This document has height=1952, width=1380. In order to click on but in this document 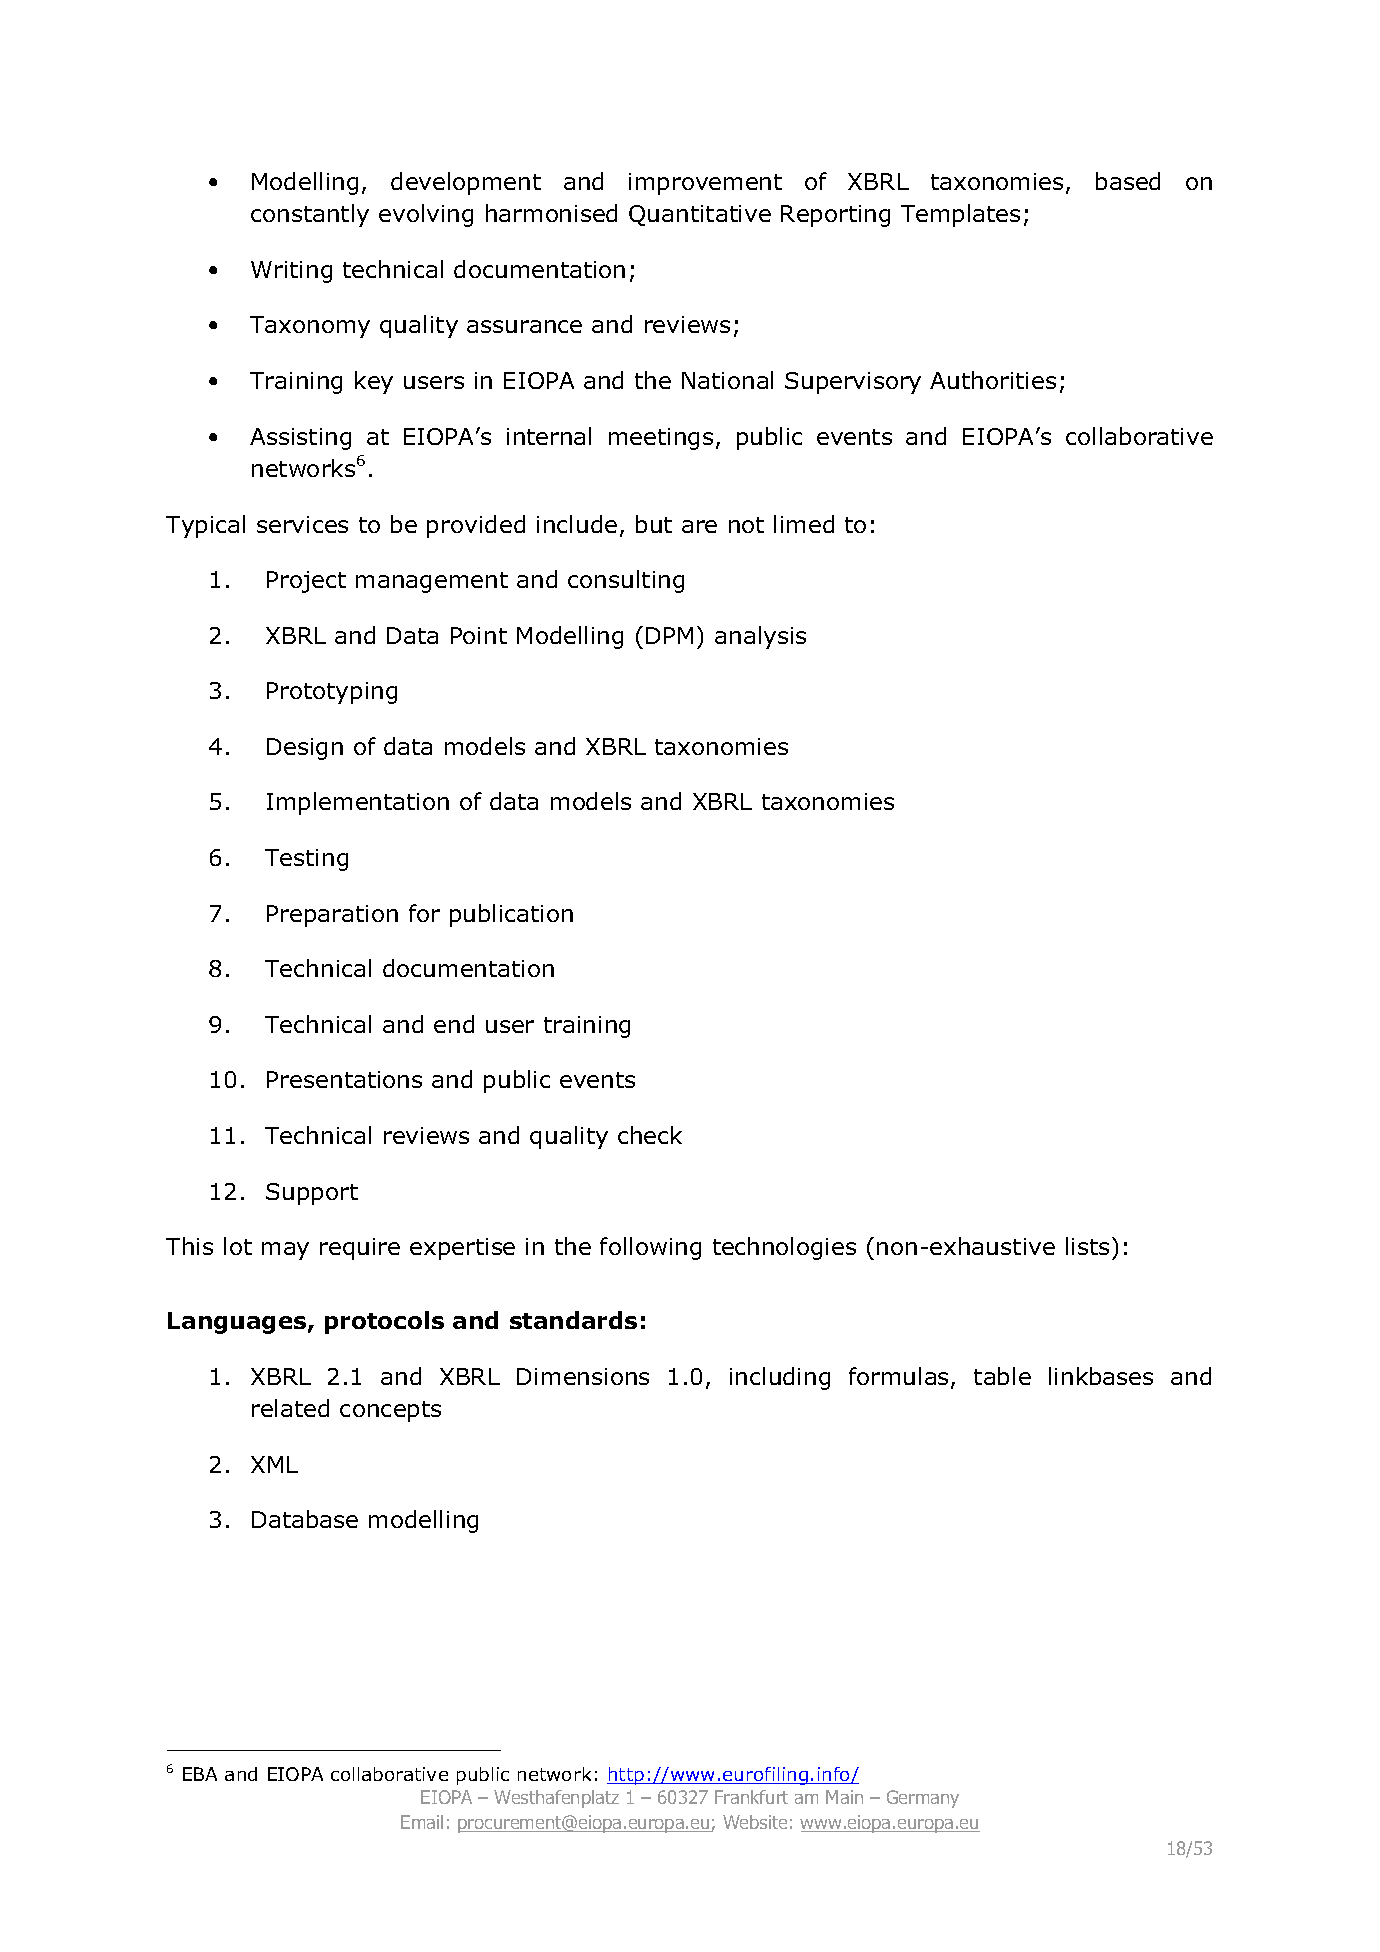, I will do `click(654, 524)`.
